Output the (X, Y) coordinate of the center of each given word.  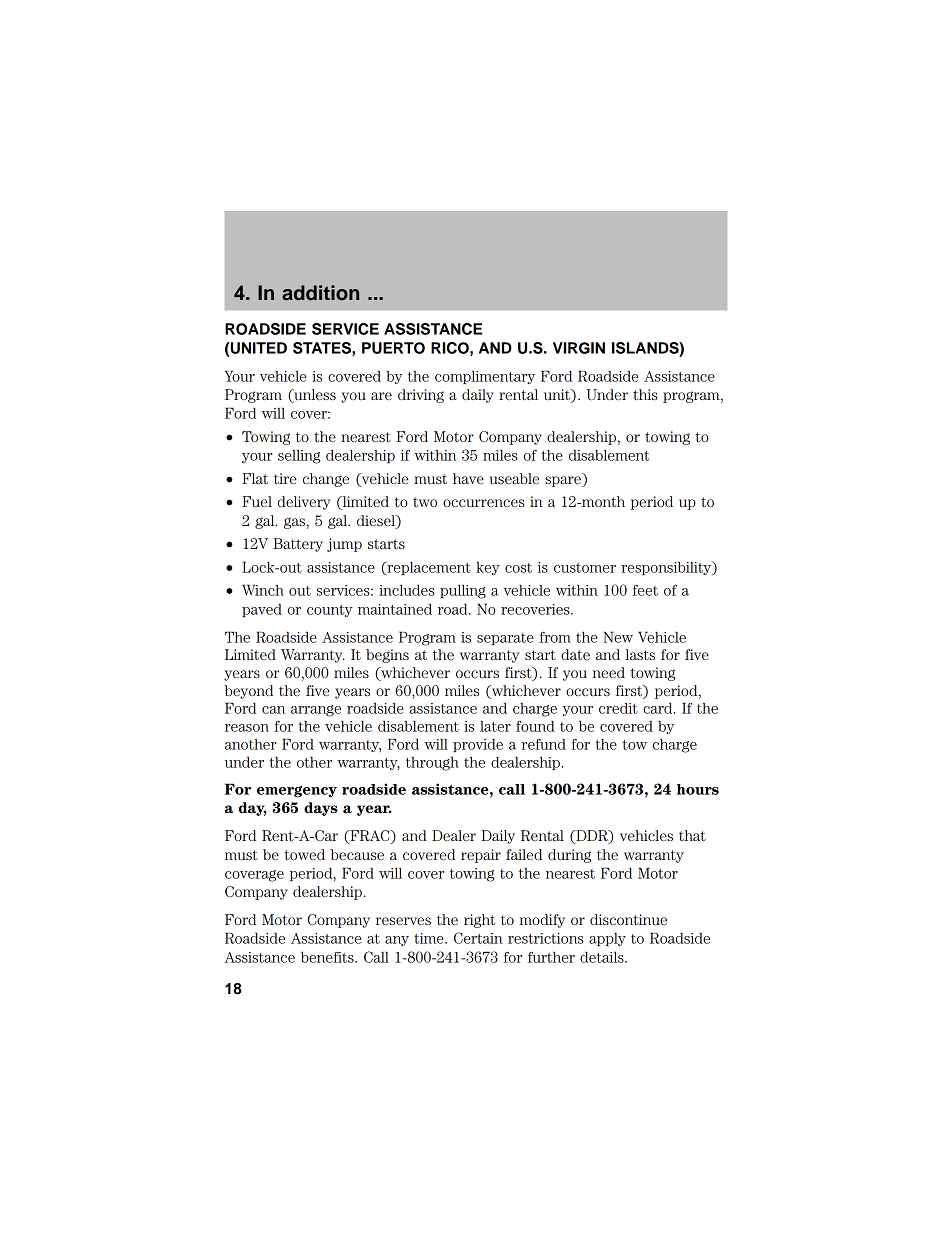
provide (478, 745)
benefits (328, 957)
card (659, 708)
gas (295, 523)
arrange (316, 711)
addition (320, 293)
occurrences (484, 503)
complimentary (485, 377)
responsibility (667, 568)
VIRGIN (579, 348)
